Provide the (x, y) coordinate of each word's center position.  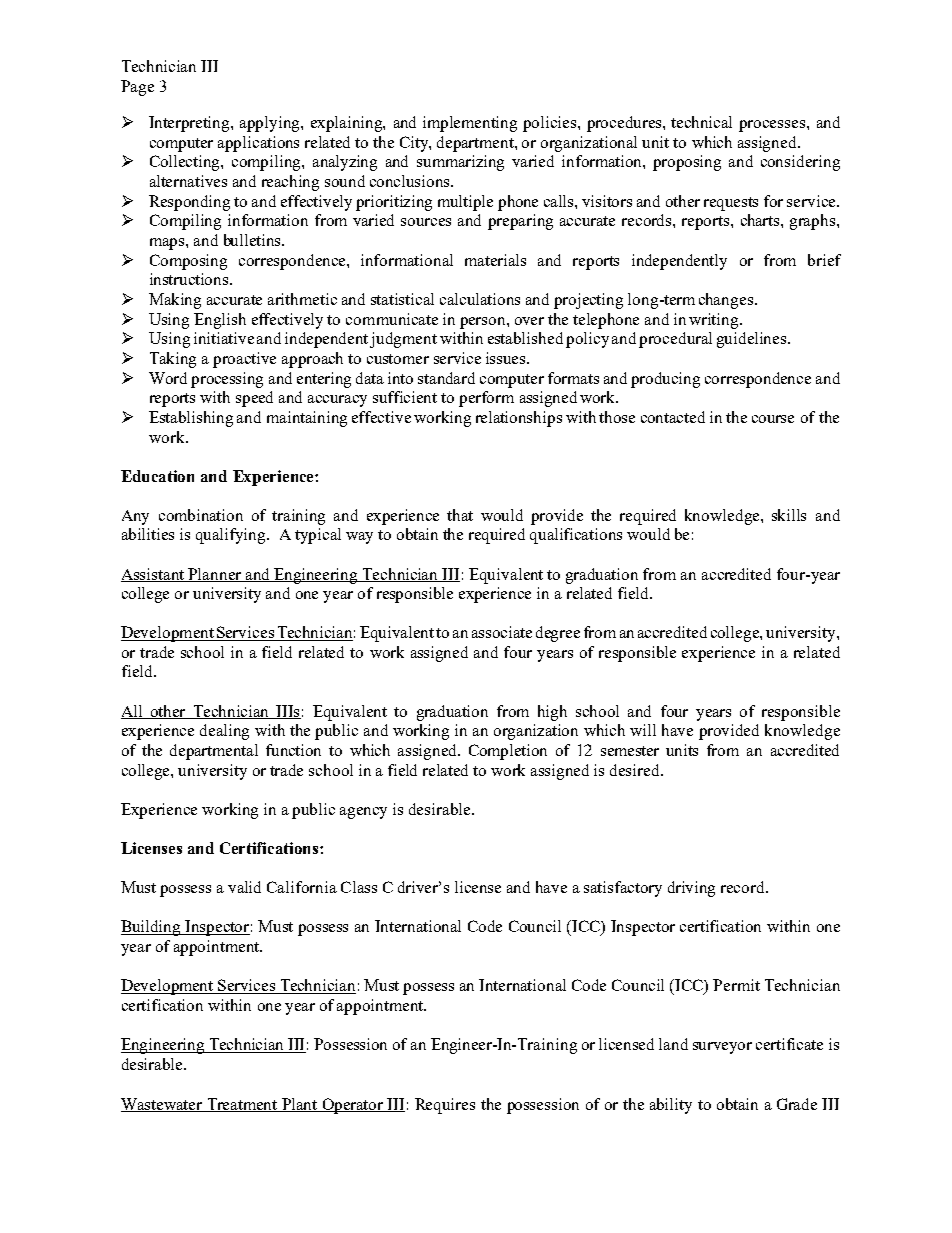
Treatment (242, 1105)
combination (201, 515)
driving (691, 889)
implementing (470, 124)
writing (715, 321)
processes (772, 126)
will (643, 730)
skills (789, 515)
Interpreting (190, 124)
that (460, 515)
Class (359, 887)
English (220, 321)
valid (244, 887)
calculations (480, 299)
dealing (224, 732)
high (552, 713)
